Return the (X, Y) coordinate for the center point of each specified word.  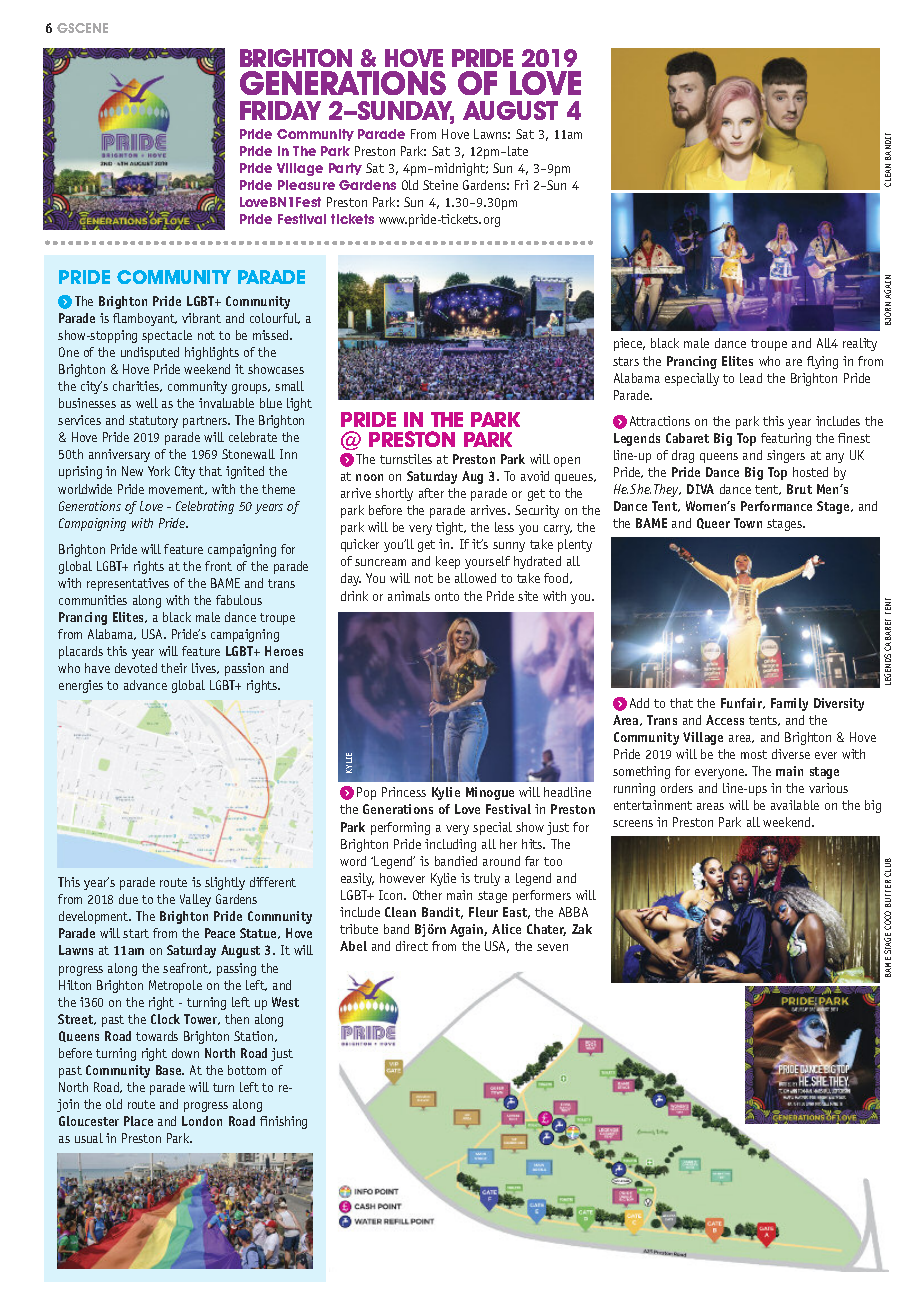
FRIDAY (280, 110)
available (795, 805)
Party (345, 169)
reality (860, 344)
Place (138, 1121)
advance (145, 685)
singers (786, 456)
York (159, 471)
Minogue (490, 793)
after (431, 493)
